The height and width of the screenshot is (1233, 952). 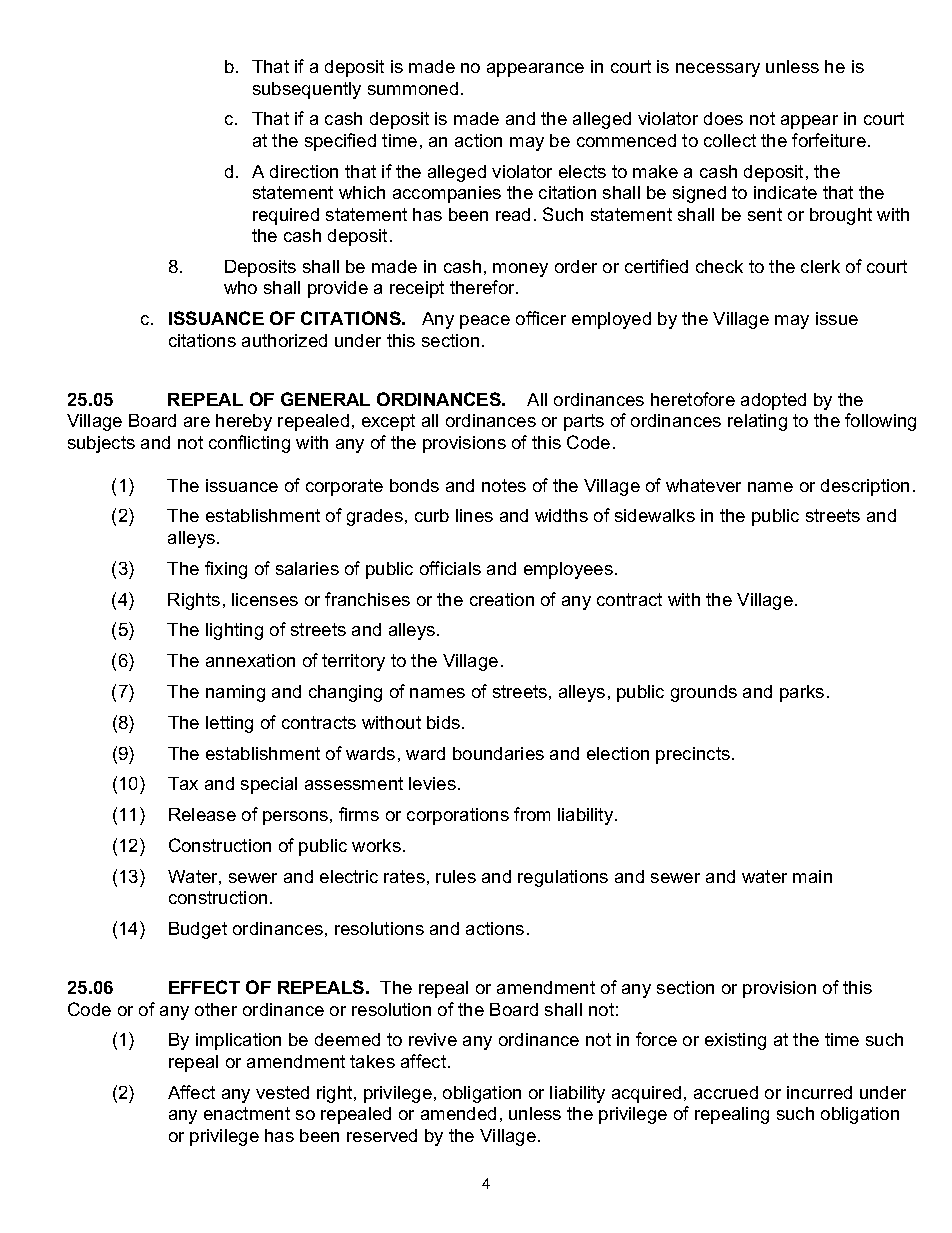 What do you see at coordinates (819, 1092) in the screenshot?
I see `incurred` at bounding box center [819, 1092].
